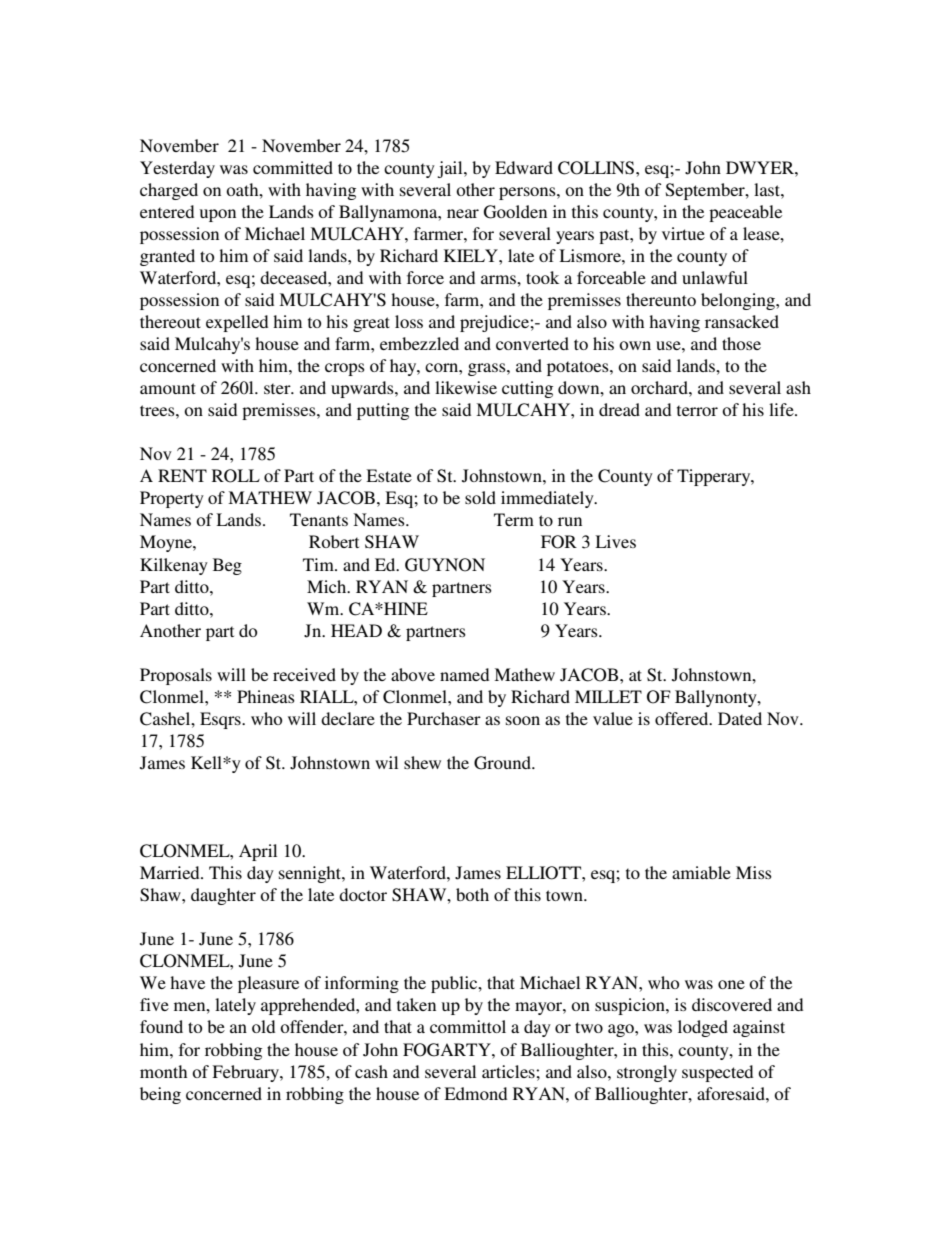 The height and width of the screenshot is (1233, 952). What do you see at coordinates (745, 213) in the screenshot?
I see `peaceable` at bounding box center [745, 213].
